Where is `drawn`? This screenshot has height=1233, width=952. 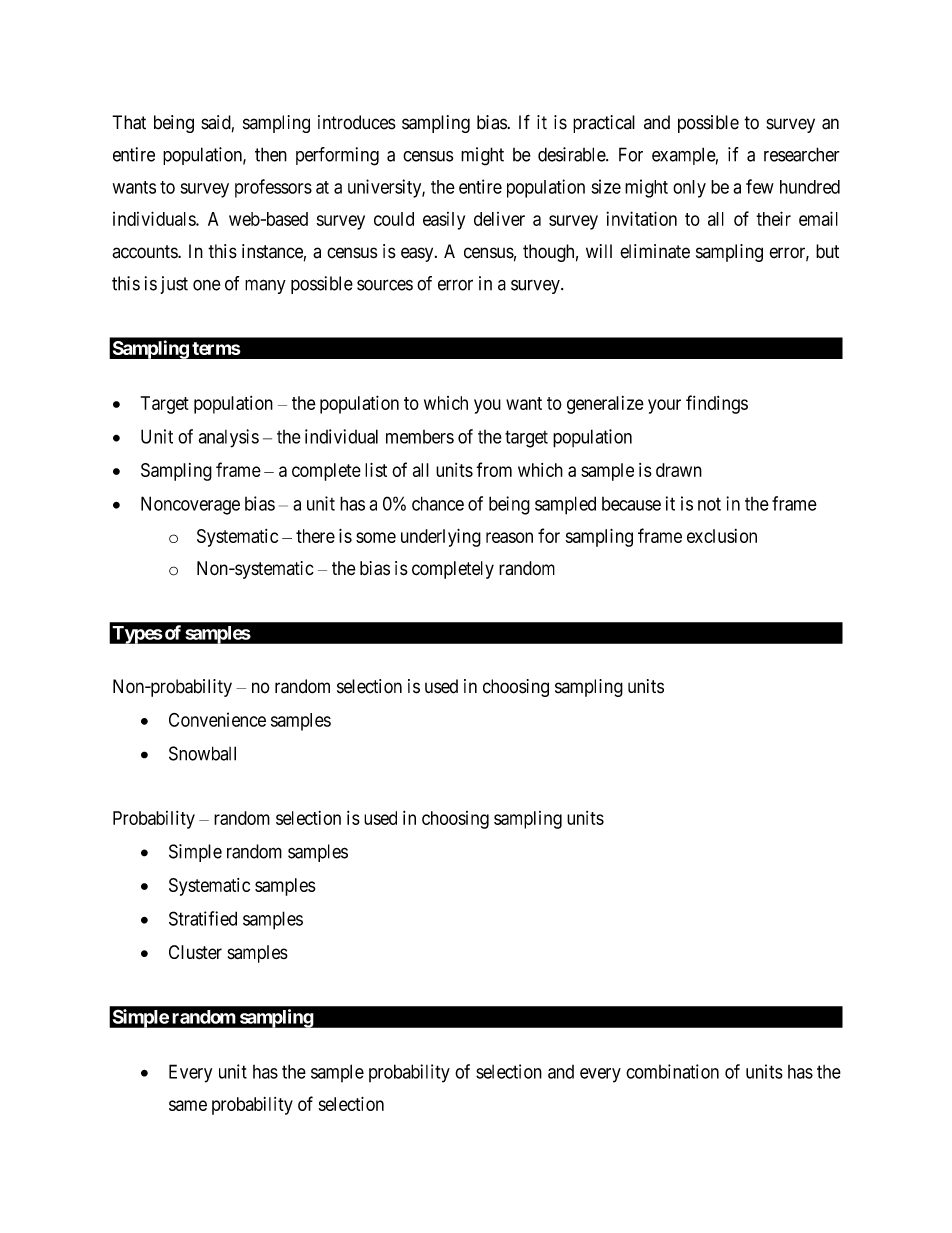 drawn is located at coordinates (679, 470).
